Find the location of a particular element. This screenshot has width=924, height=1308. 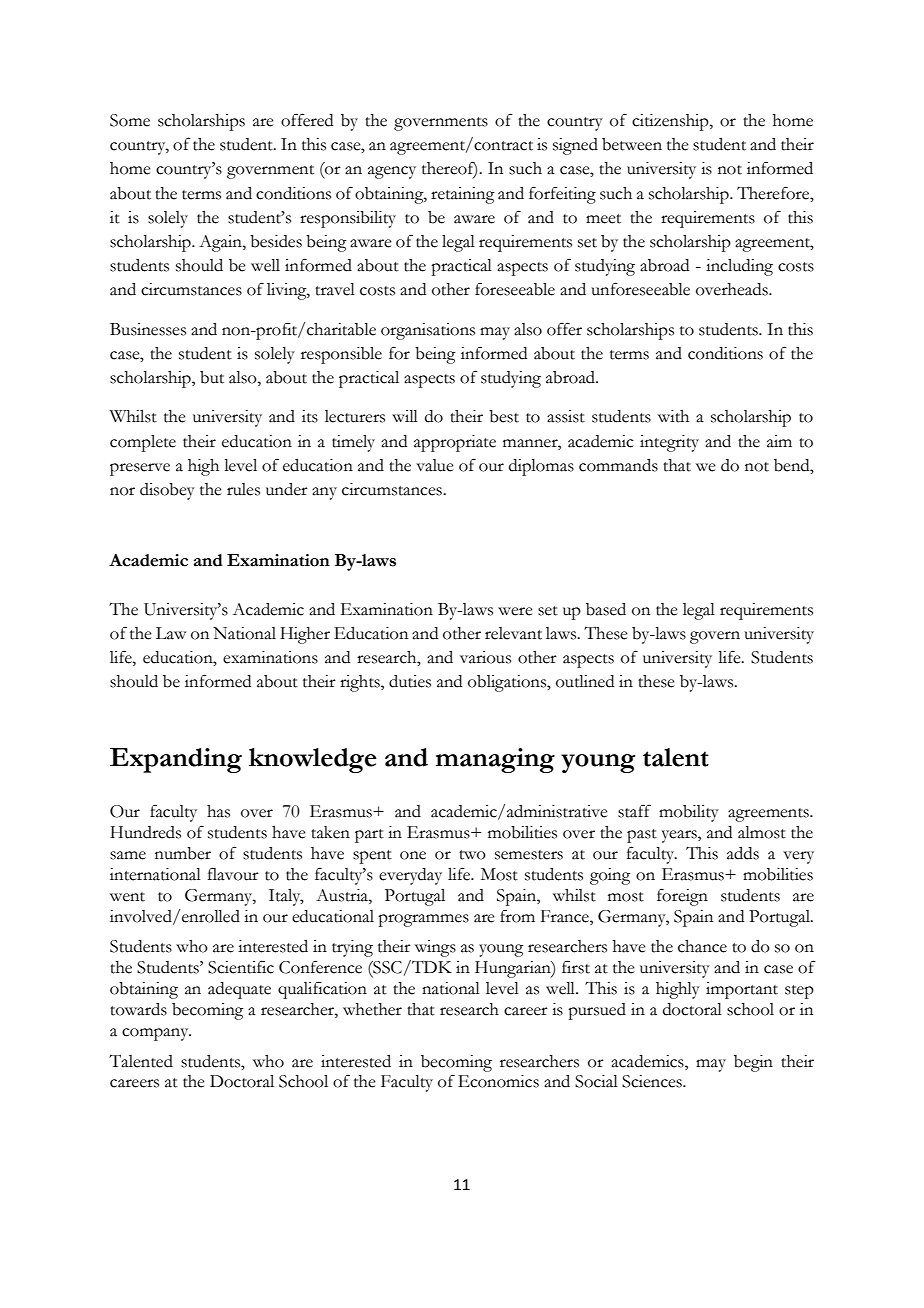

citizenship is located at coordinates (671, 122).
